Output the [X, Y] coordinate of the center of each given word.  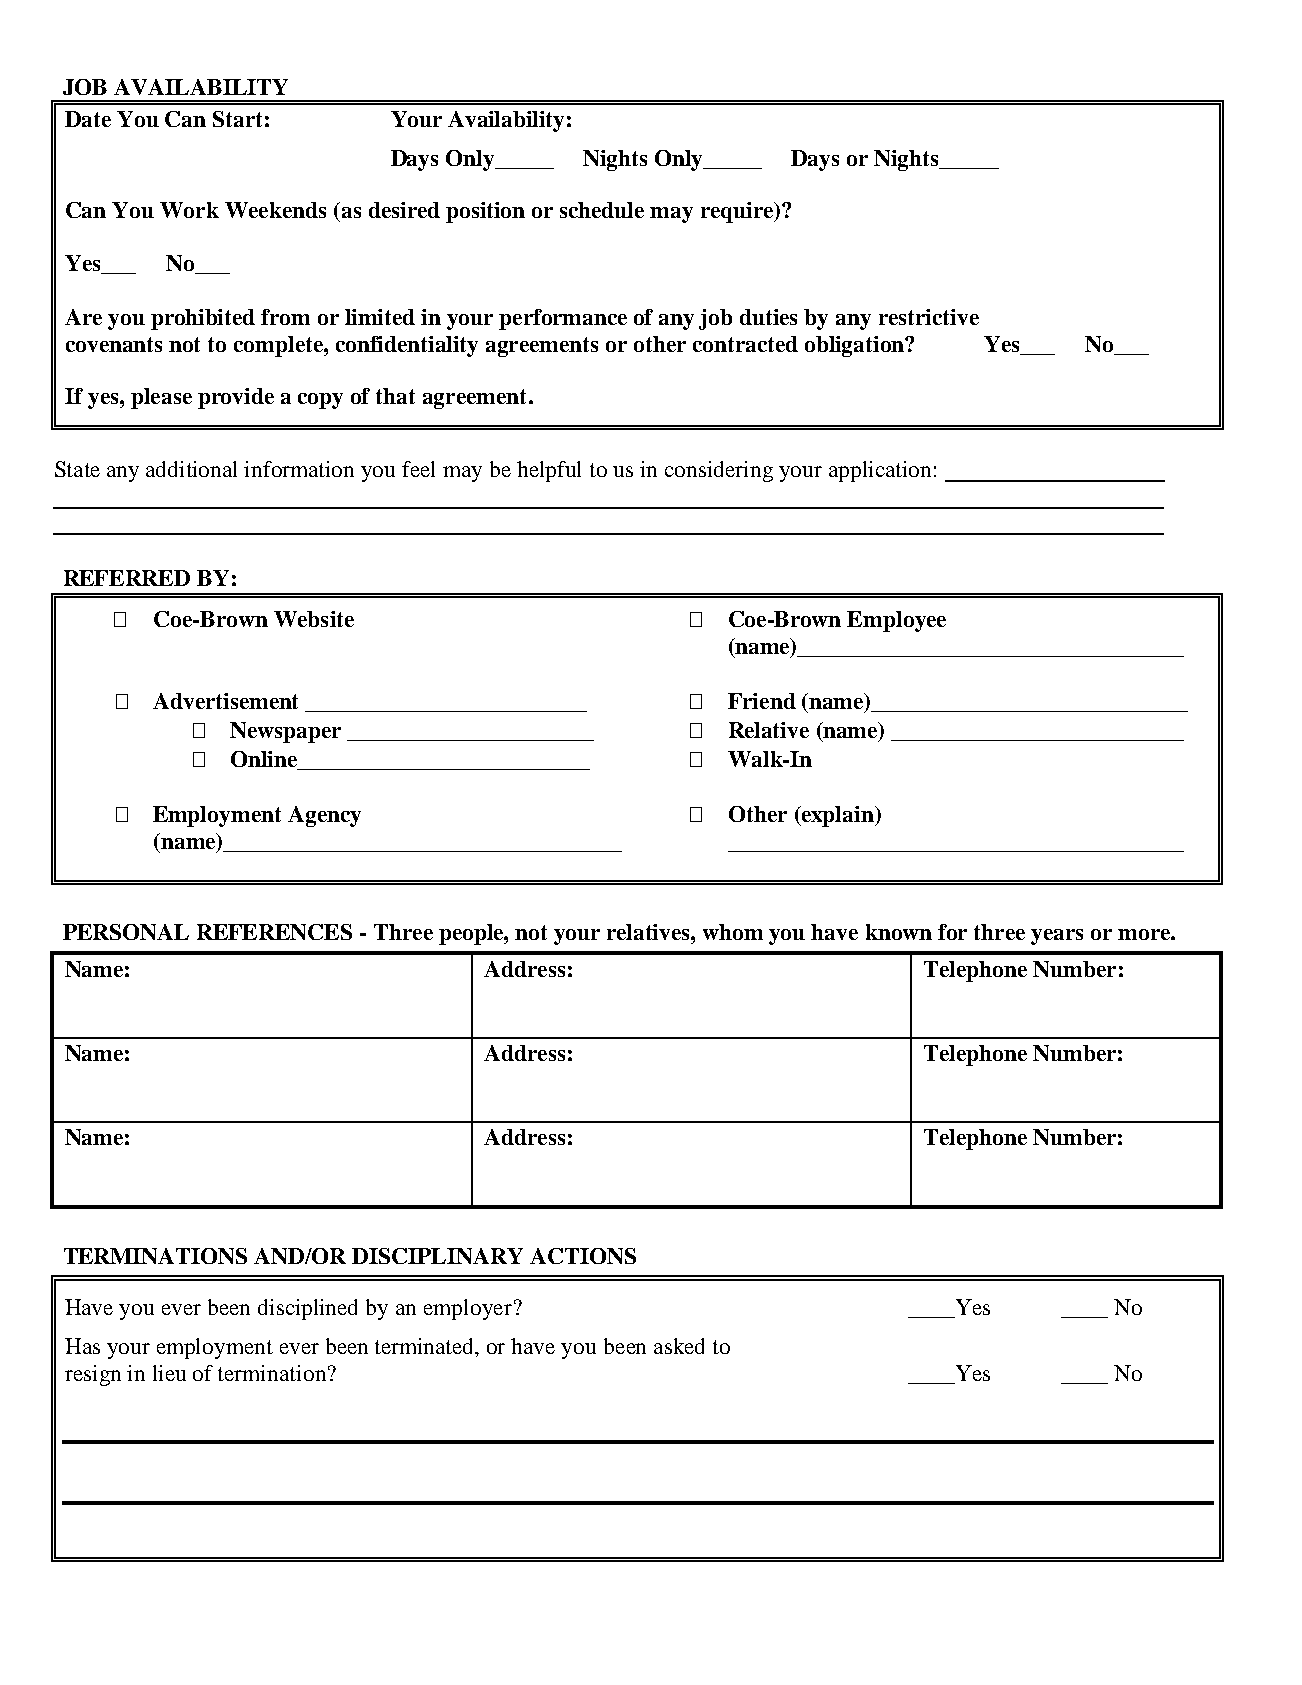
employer [468, 1309]
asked [679, 1346]
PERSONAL [126, 932]
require [738, 212]
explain [837, 816]
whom [733, 932]
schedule [602, 210]
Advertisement [225, 701]
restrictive [929, 317]
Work [189, 210]
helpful [549, 471]
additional [191, 469]
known [899, 932]
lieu [169, 1373]
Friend [762, 701]
